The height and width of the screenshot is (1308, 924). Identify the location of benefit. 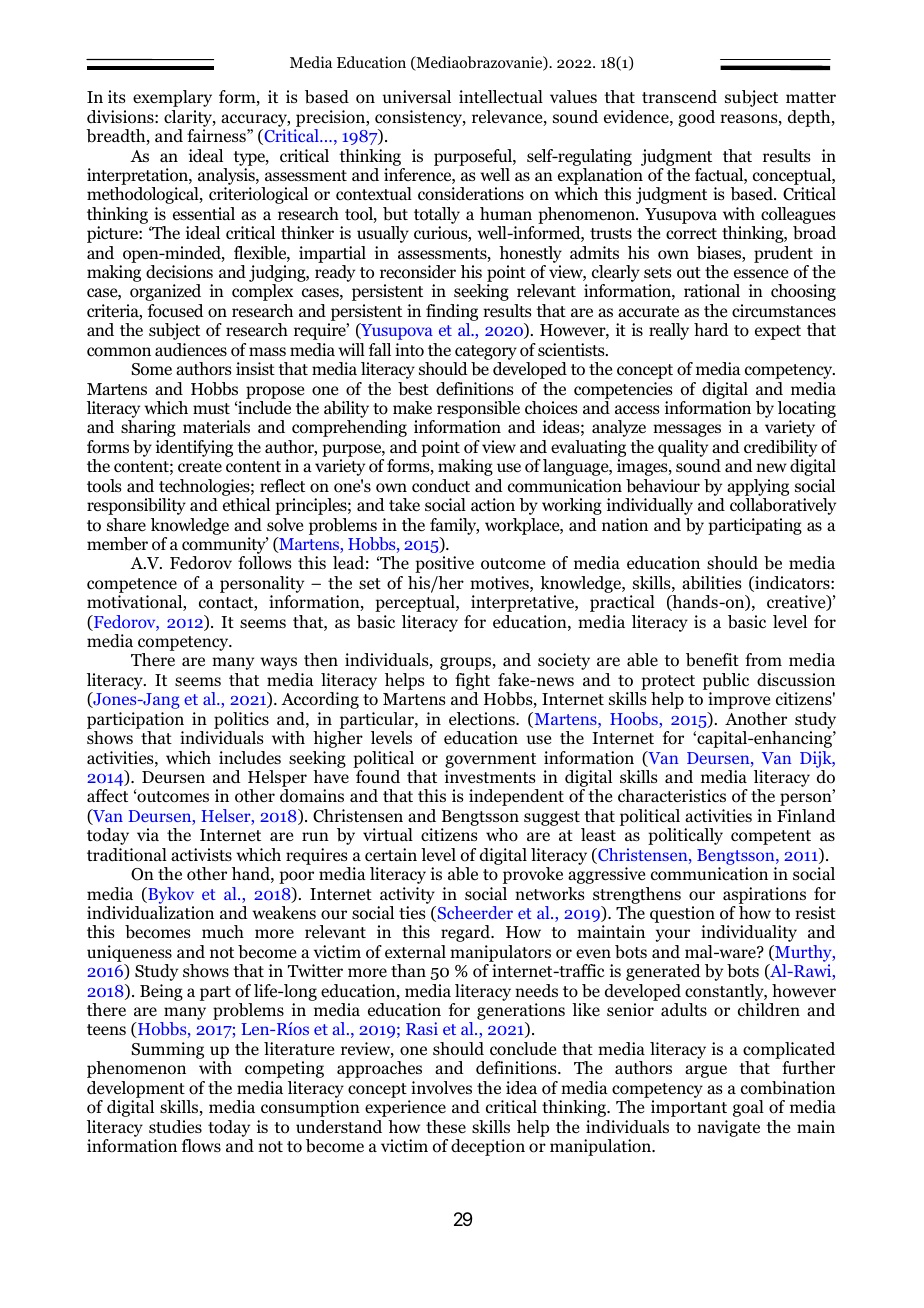
(712, 660).
